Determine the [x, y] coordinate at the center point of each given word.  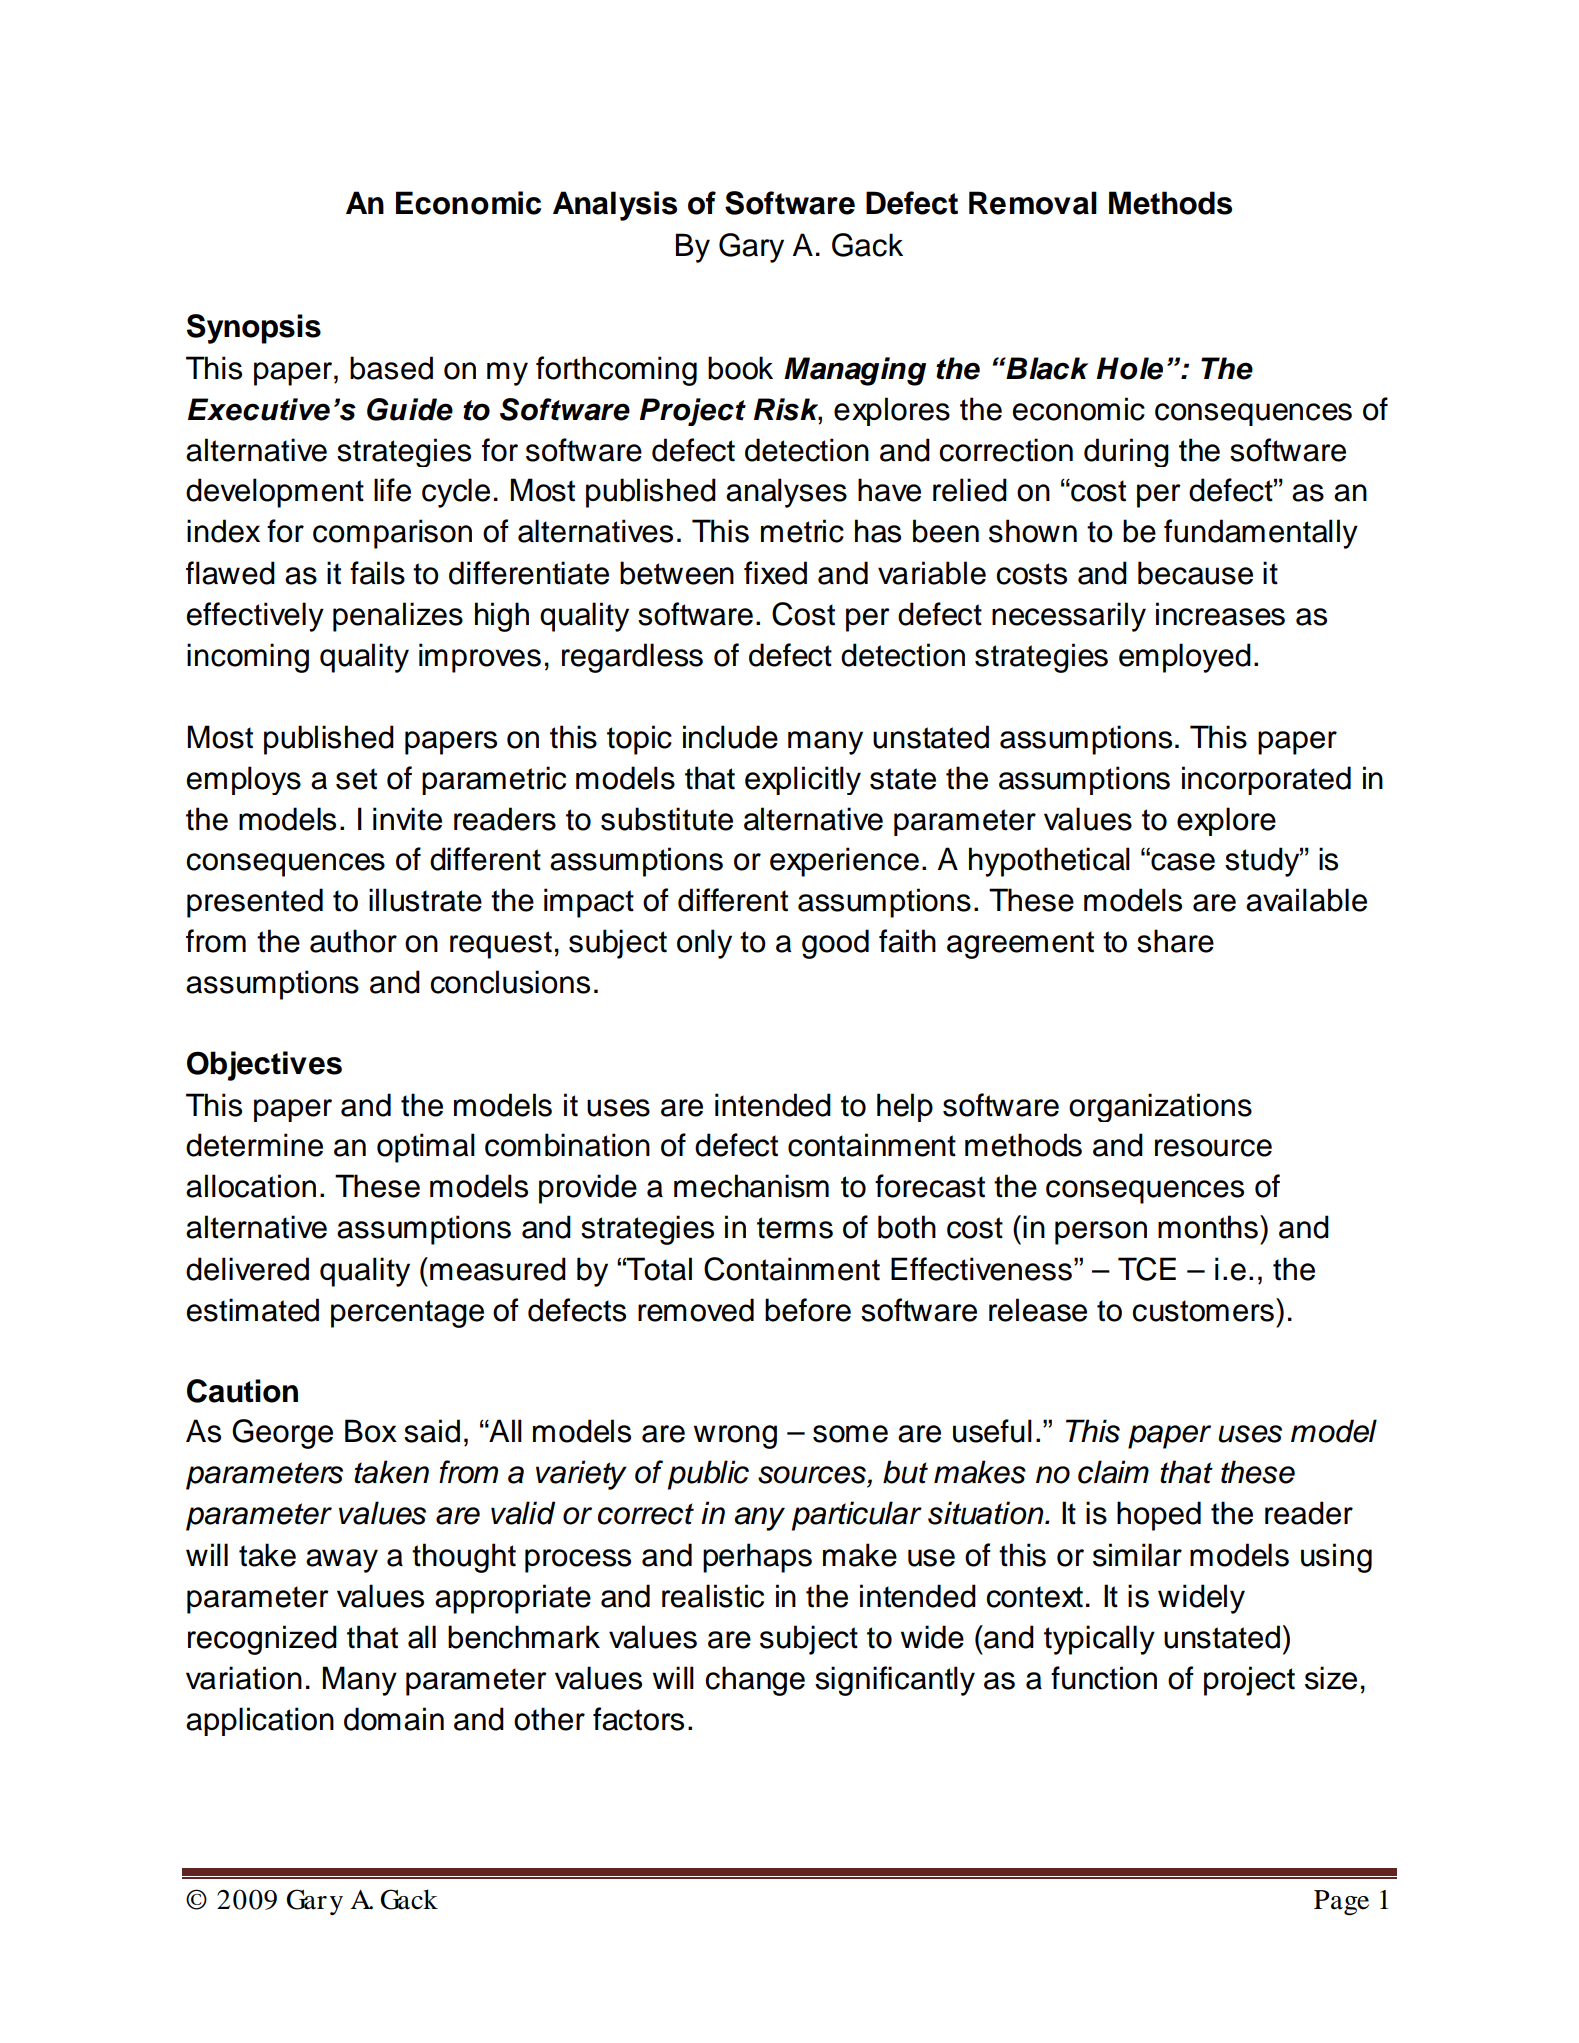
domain [394, 1719]
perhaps [757, 1558]
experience [844, 862]
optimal [426, 1148]
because [1195, 573]
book [740, 368]
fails [377, 573]
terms [795, 1228]
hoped [1159, 1516]
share [1175, 941]
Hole [1129, 368]
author [353, 941]
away [342, 1561]
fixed [775, 573]
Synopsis [254, 329]
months [1208, 1227]
